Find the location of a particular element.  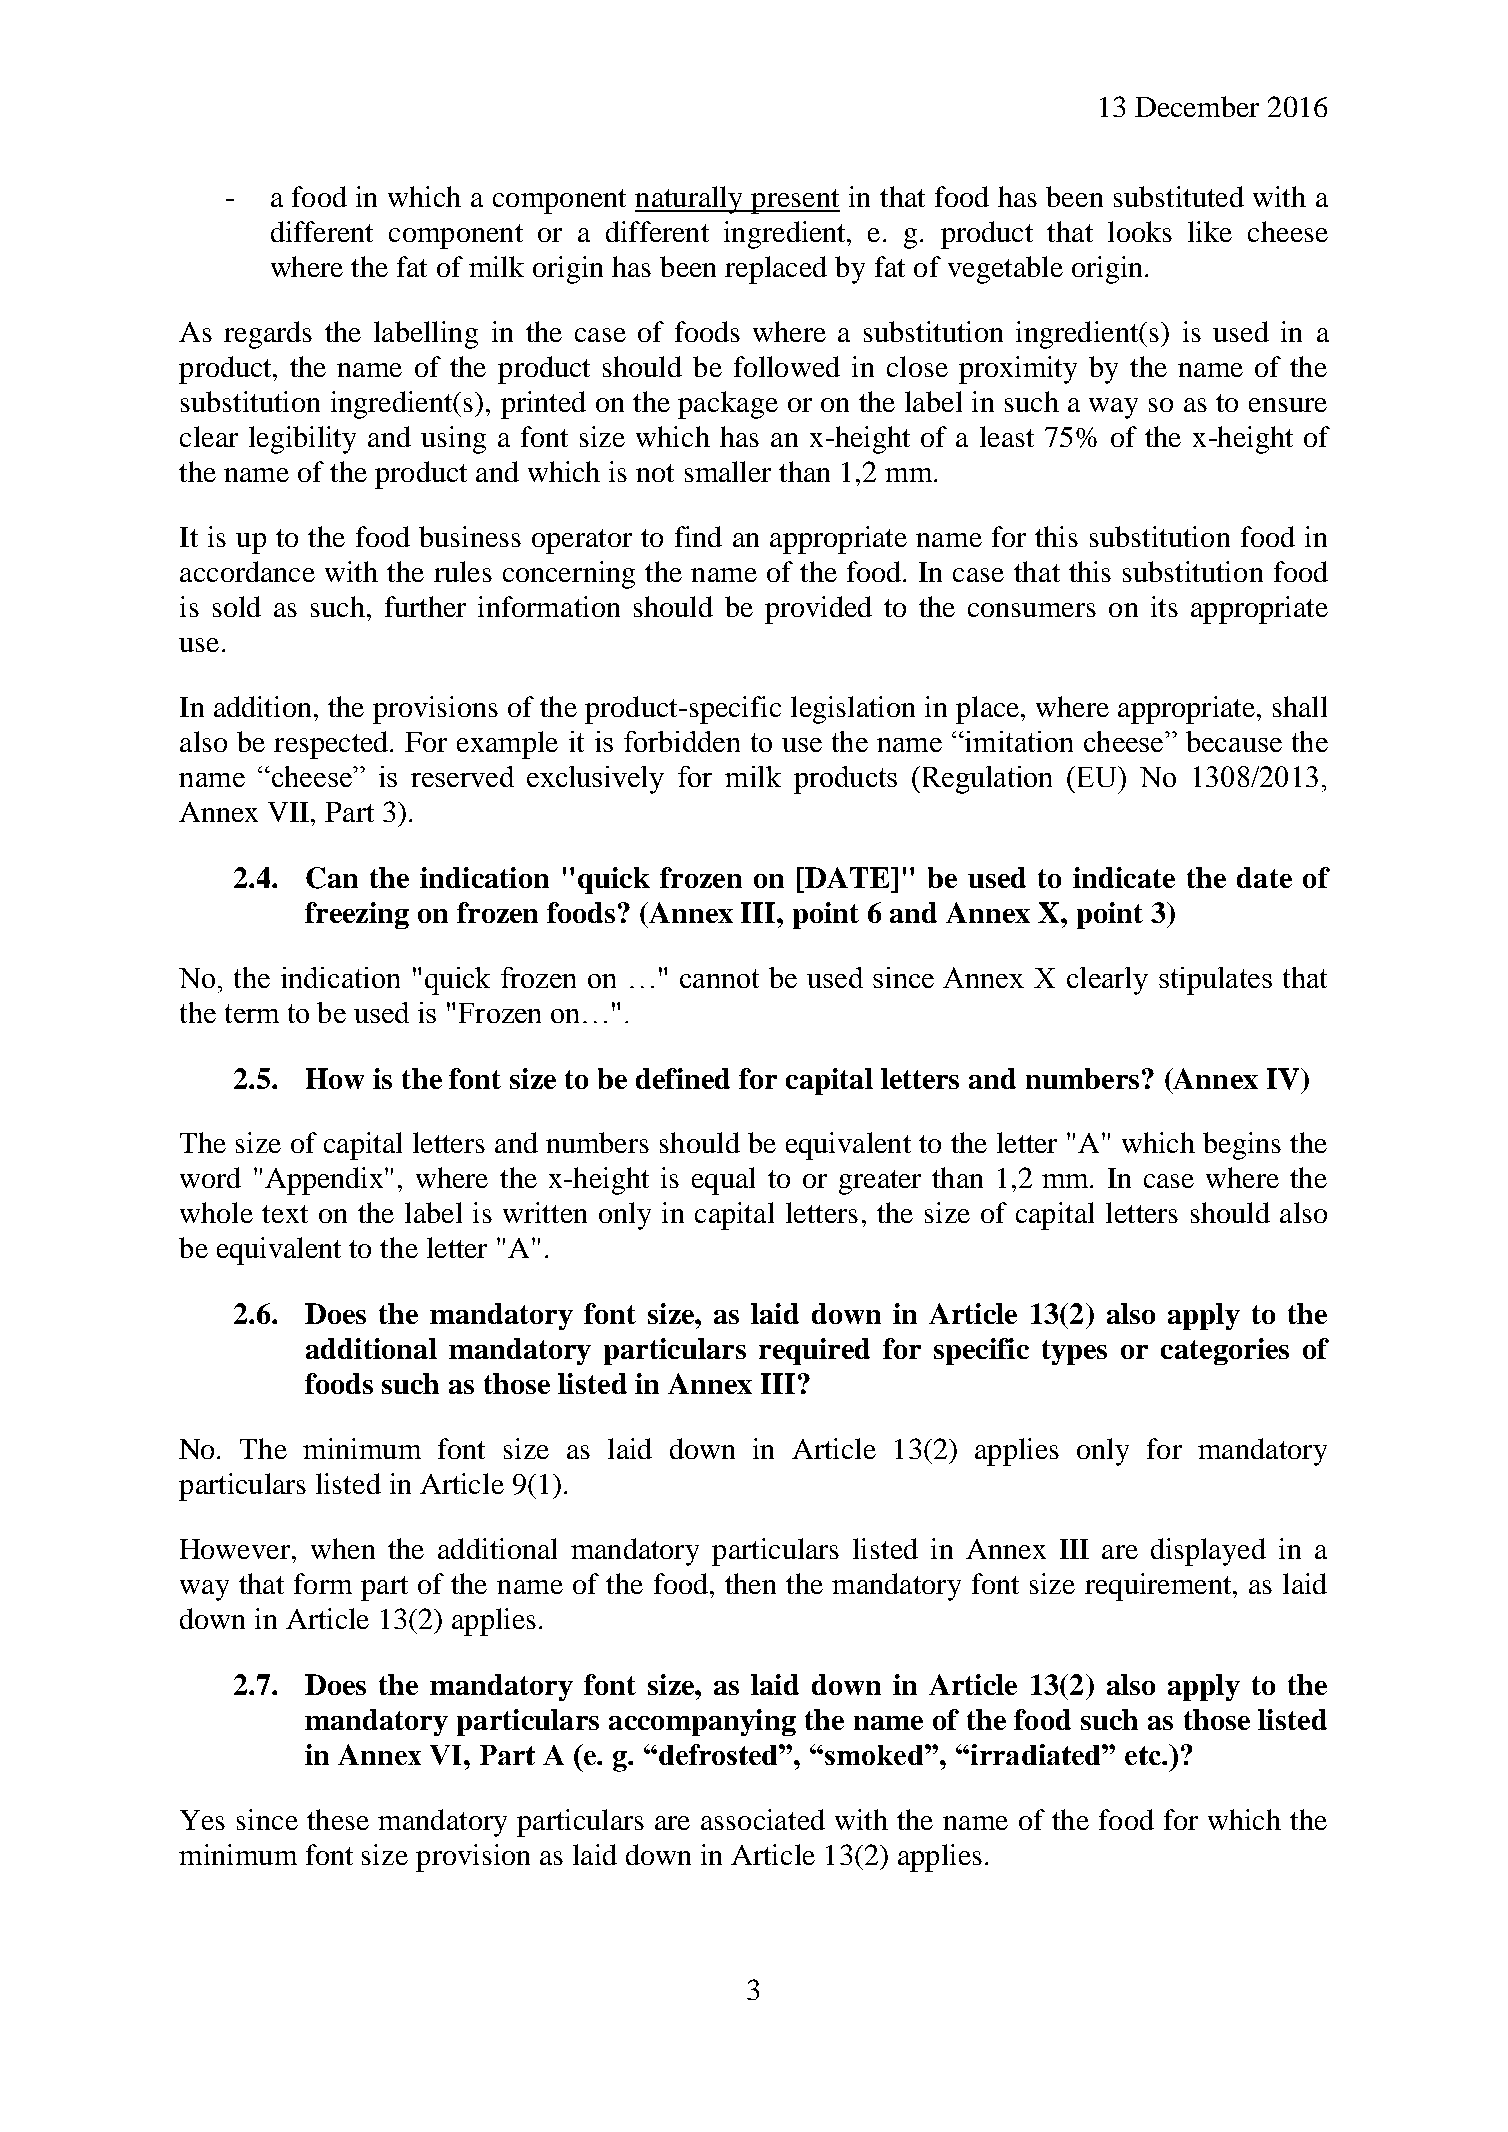

text is located at coordinates (285, 1214).
